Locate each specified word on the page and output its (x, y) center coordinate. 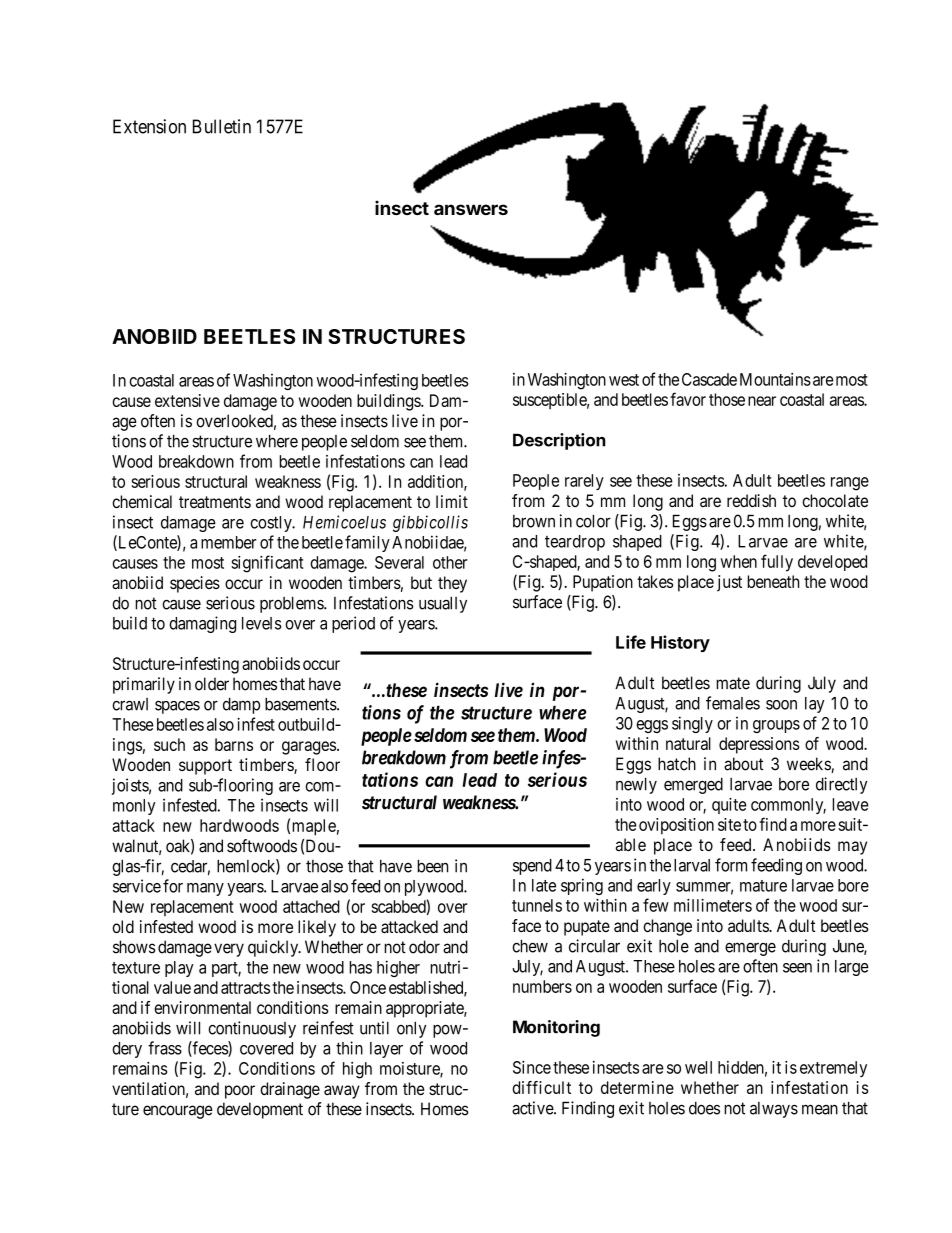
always (774, 1110)
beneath (773, 581)
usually (443, 604)
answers (471, 209)
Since (532, 1067)
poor (240, 1092)
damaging (202, 624)
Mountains (775, 379)
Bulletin (222, 126)
